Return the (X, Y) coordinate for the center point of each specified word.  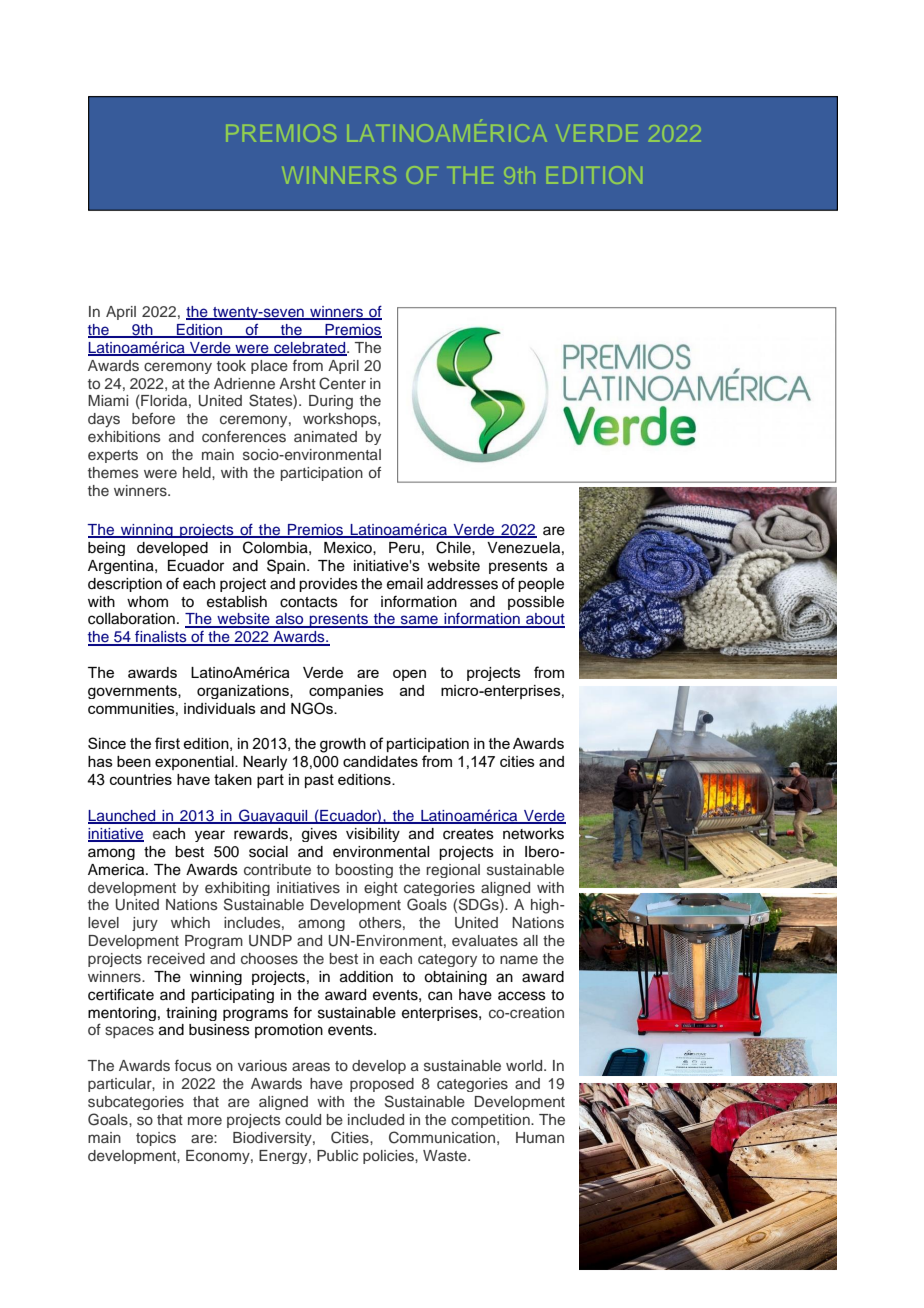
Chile (454, 547)
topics (156, 1139)
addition (366, 977)
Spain (286, 566)
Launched (123, 817)
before (153, 418)
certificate (121, 994)
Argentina (122, 567)
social (268, 852)
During (331, 402)
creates (468, 834)
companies (346, 692)
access (522, 996)
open (409, 675)
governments (133, 692)
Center (342, 383)
